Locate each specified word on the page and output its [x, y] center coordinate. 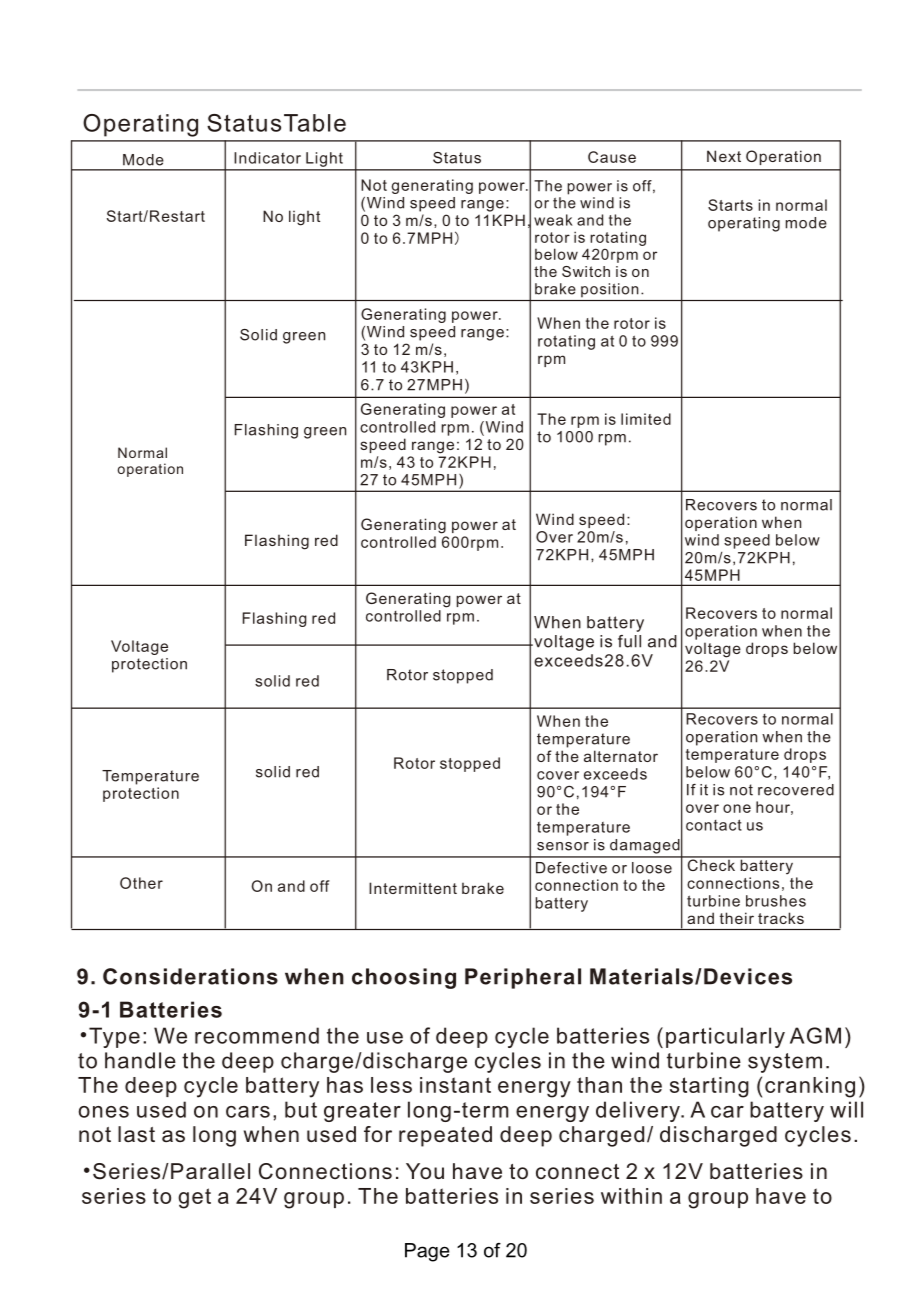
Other [141, 883]
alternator [621, 756]
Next [724, 156]
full [629, 641]
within [631, 1196]
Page [427, 1252]
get [194, 1198]
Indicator [267, 158]
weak [553, 220]
